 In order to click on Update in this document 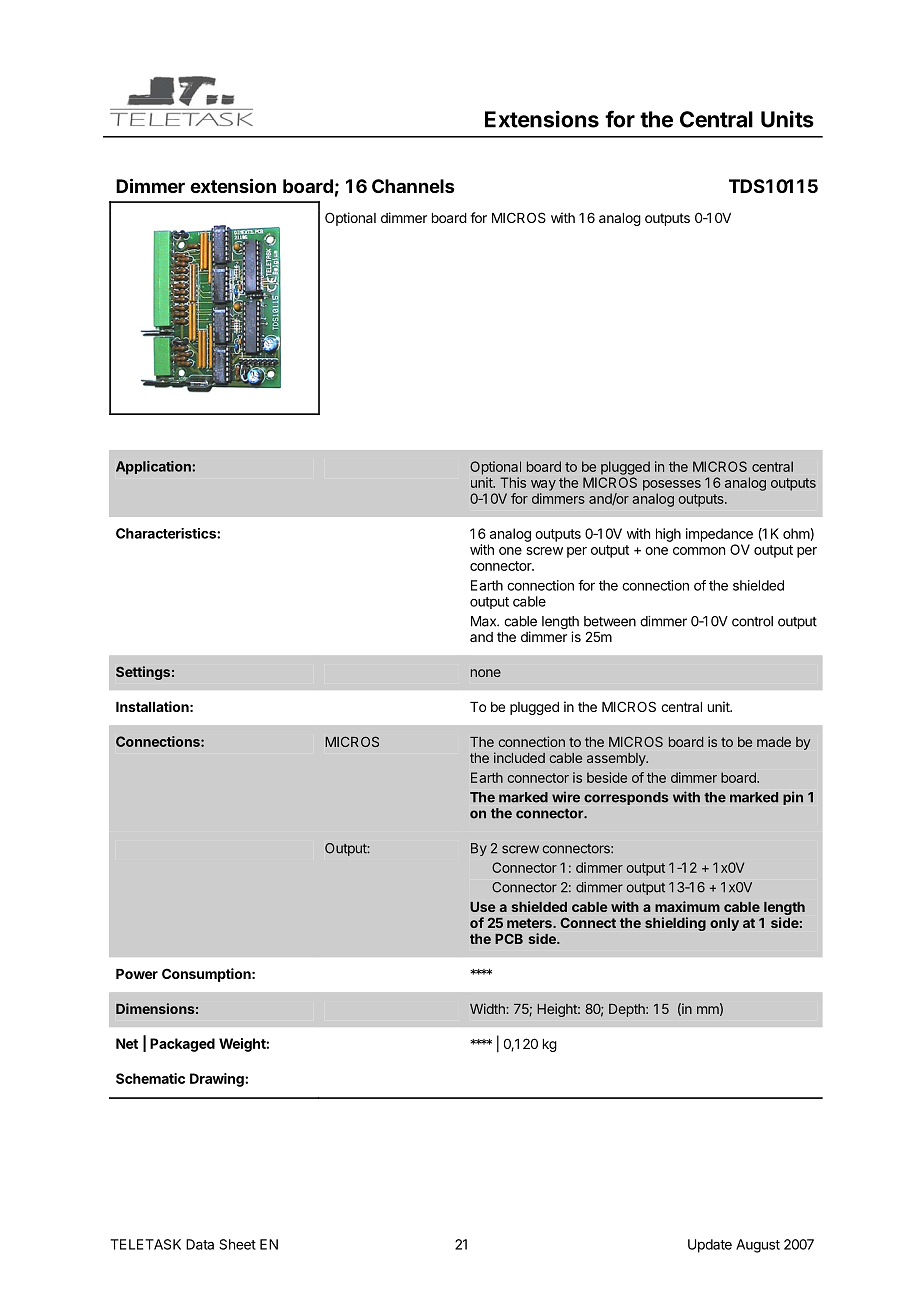, I will do `click(710, 1246)`.
